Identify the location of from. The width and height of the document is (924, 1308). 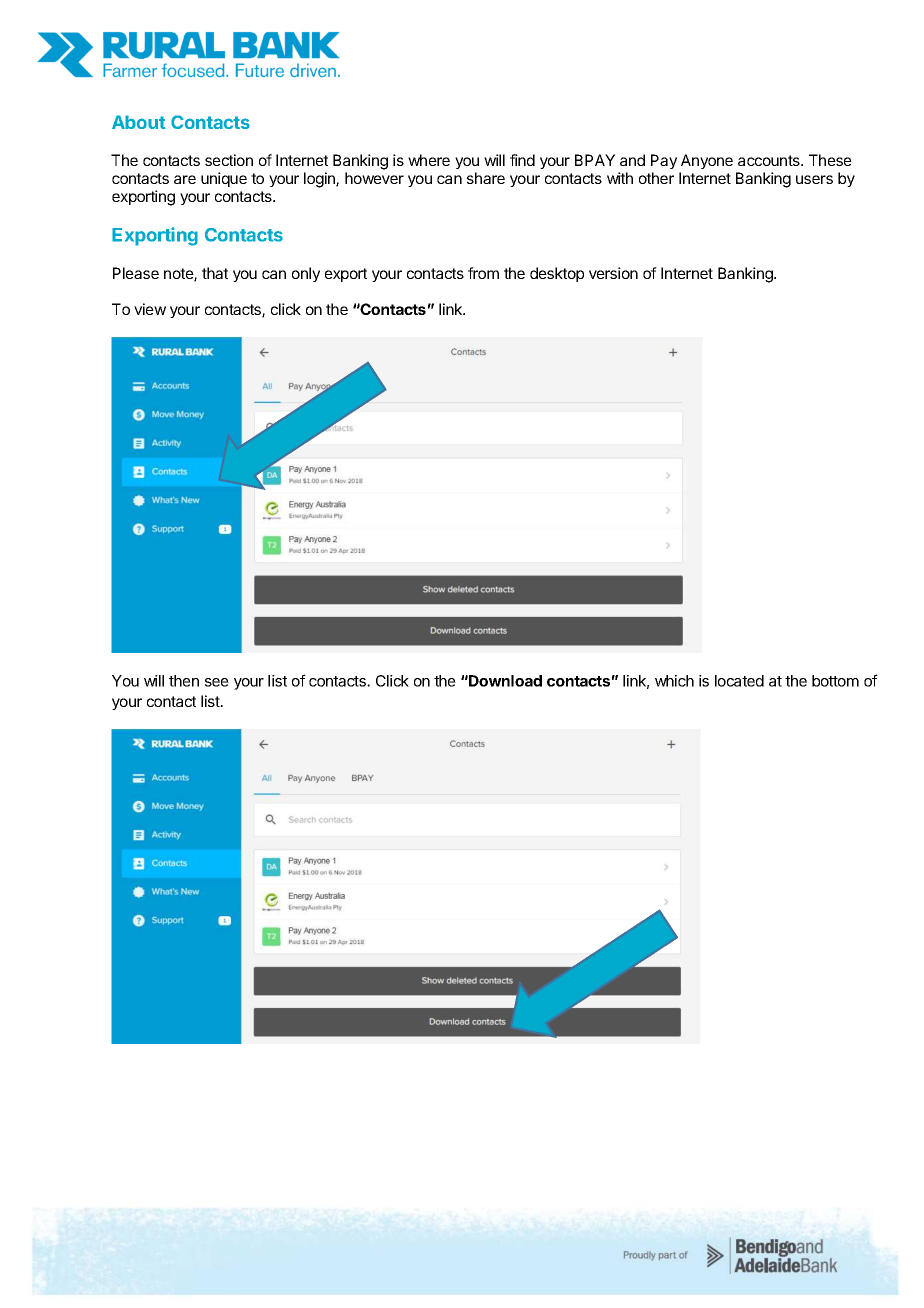
(483, 273).
